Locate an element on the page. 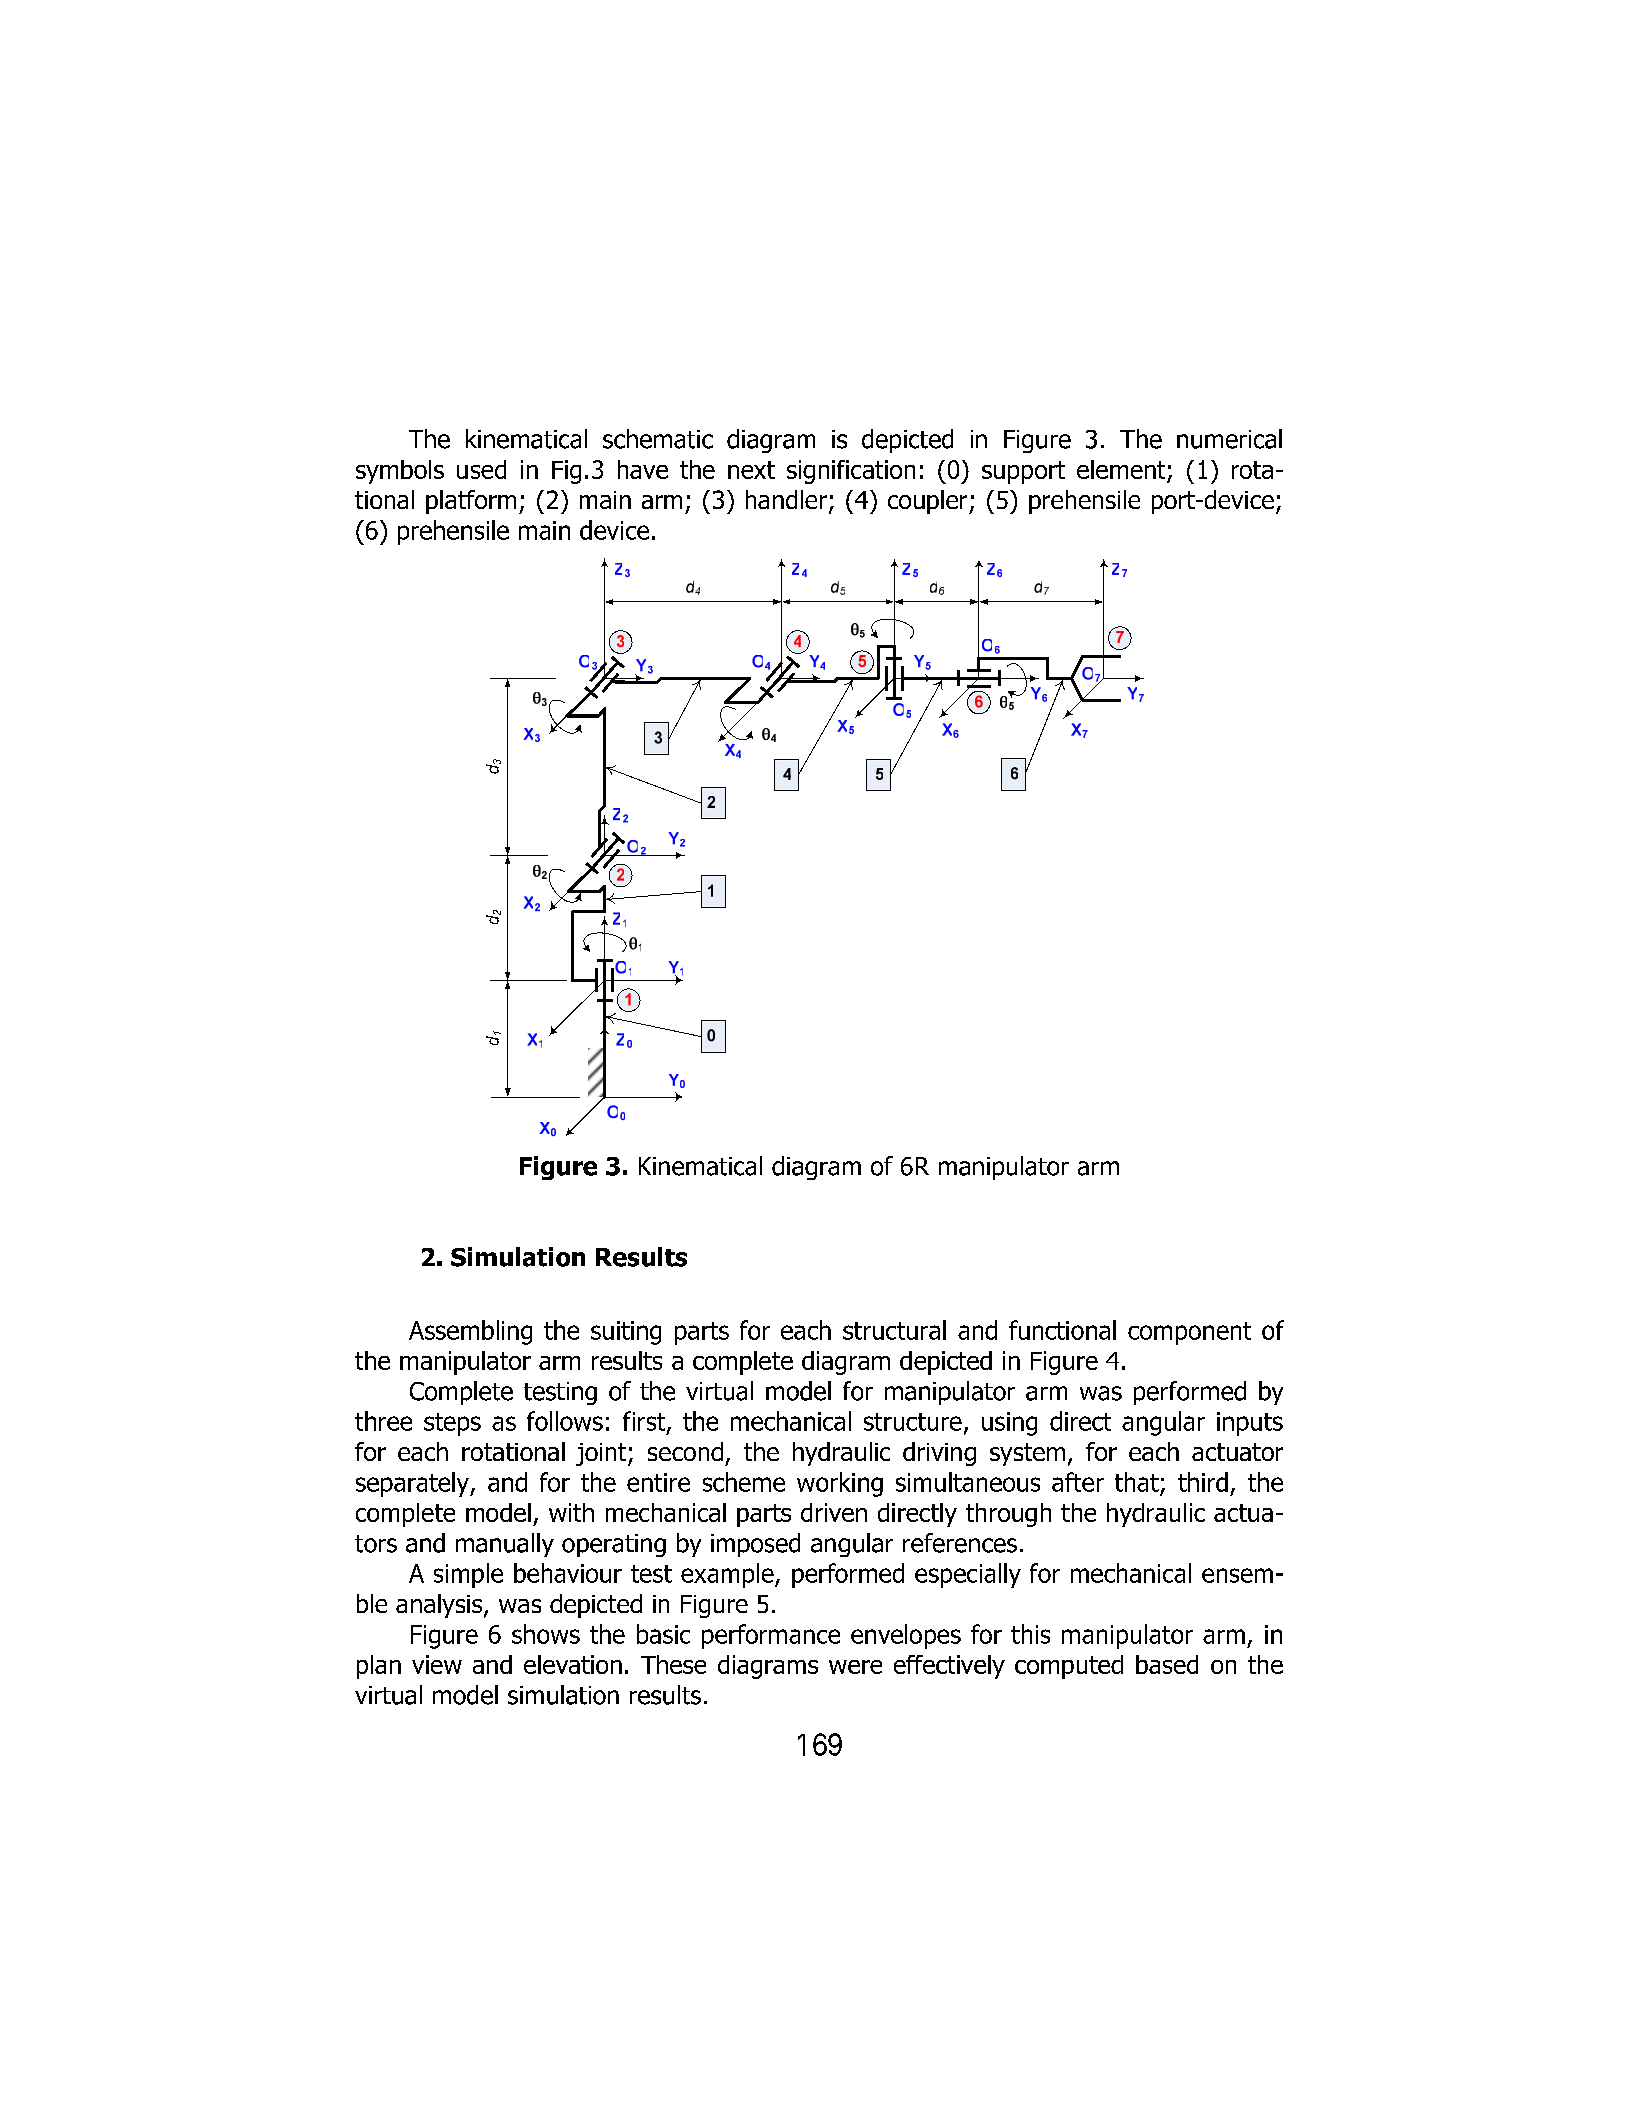 This page has width=1640, height=2122. used is located at coordinates (481, 469).
